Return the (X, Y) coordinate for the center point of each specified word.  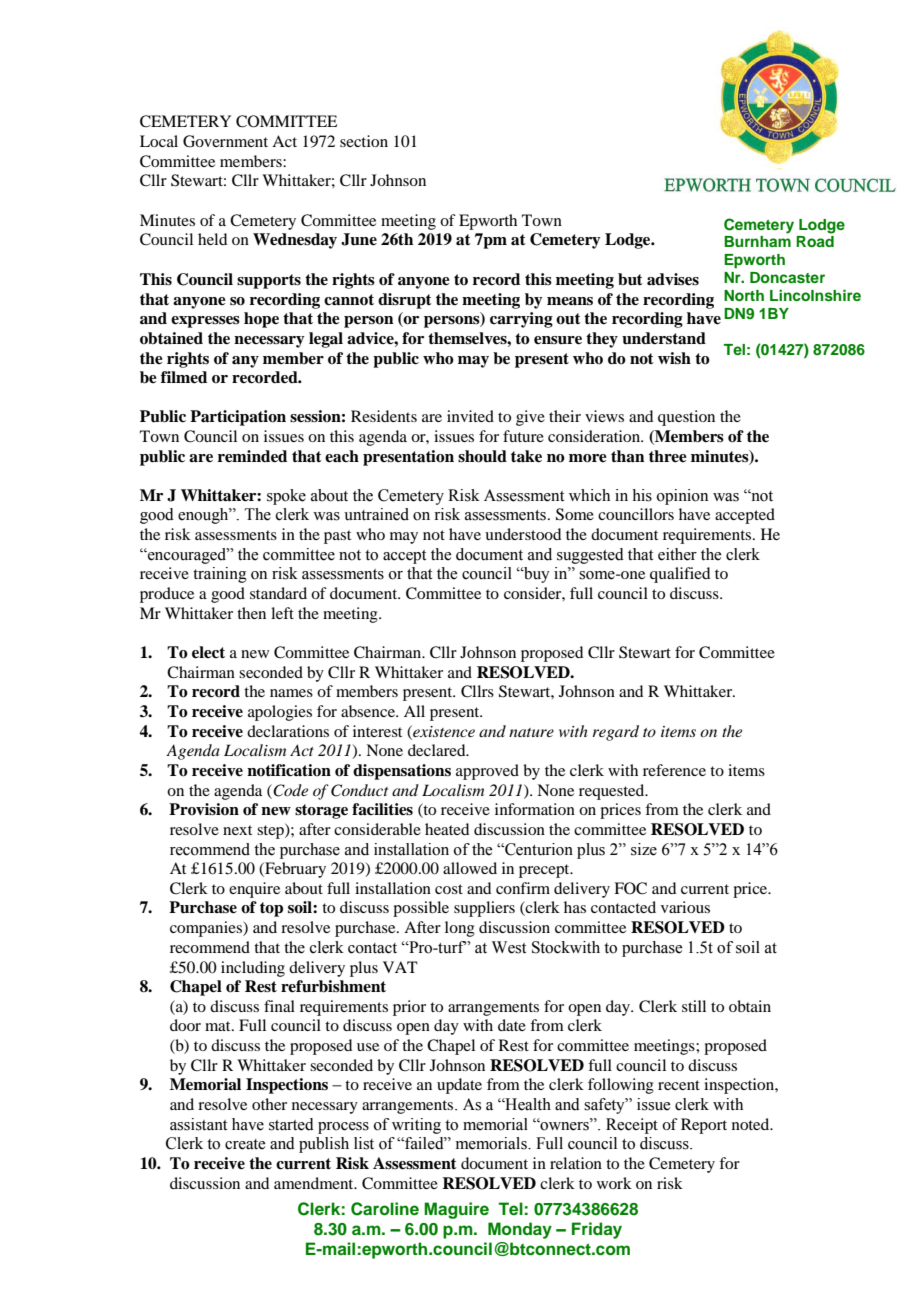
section (364, 141)
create (245, 1144)
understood (523, 534)
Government (225, 141)
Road (815, 241)
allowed (470, 868)
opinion (682, 497)
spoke (286, 497)
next (237, 830)
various (685, 907)
